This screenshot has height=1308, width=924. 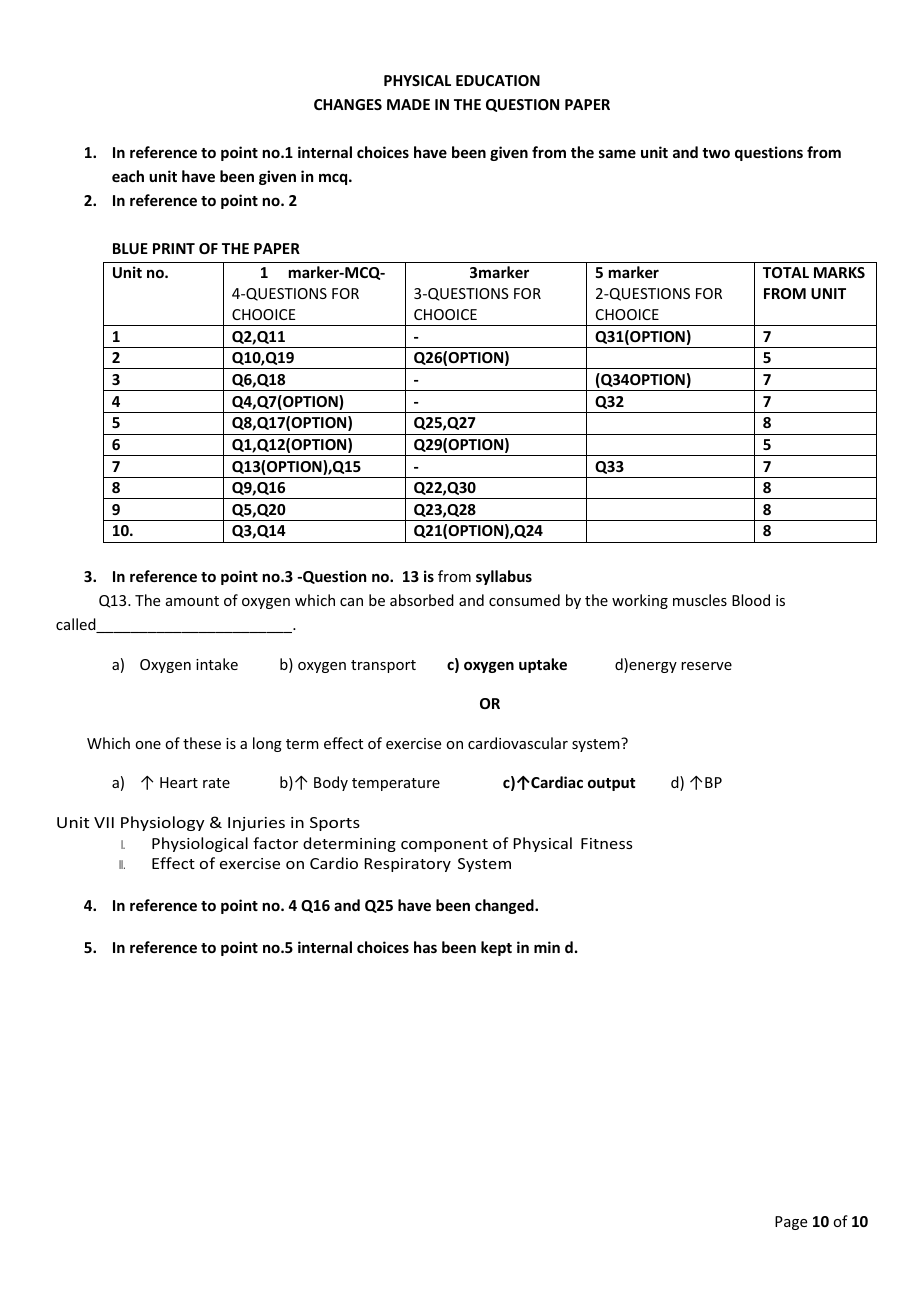 What do you see at coordinates (498, 80) in the screenshot?
I see `EDUCATION` at bounding box center [498, 80].
